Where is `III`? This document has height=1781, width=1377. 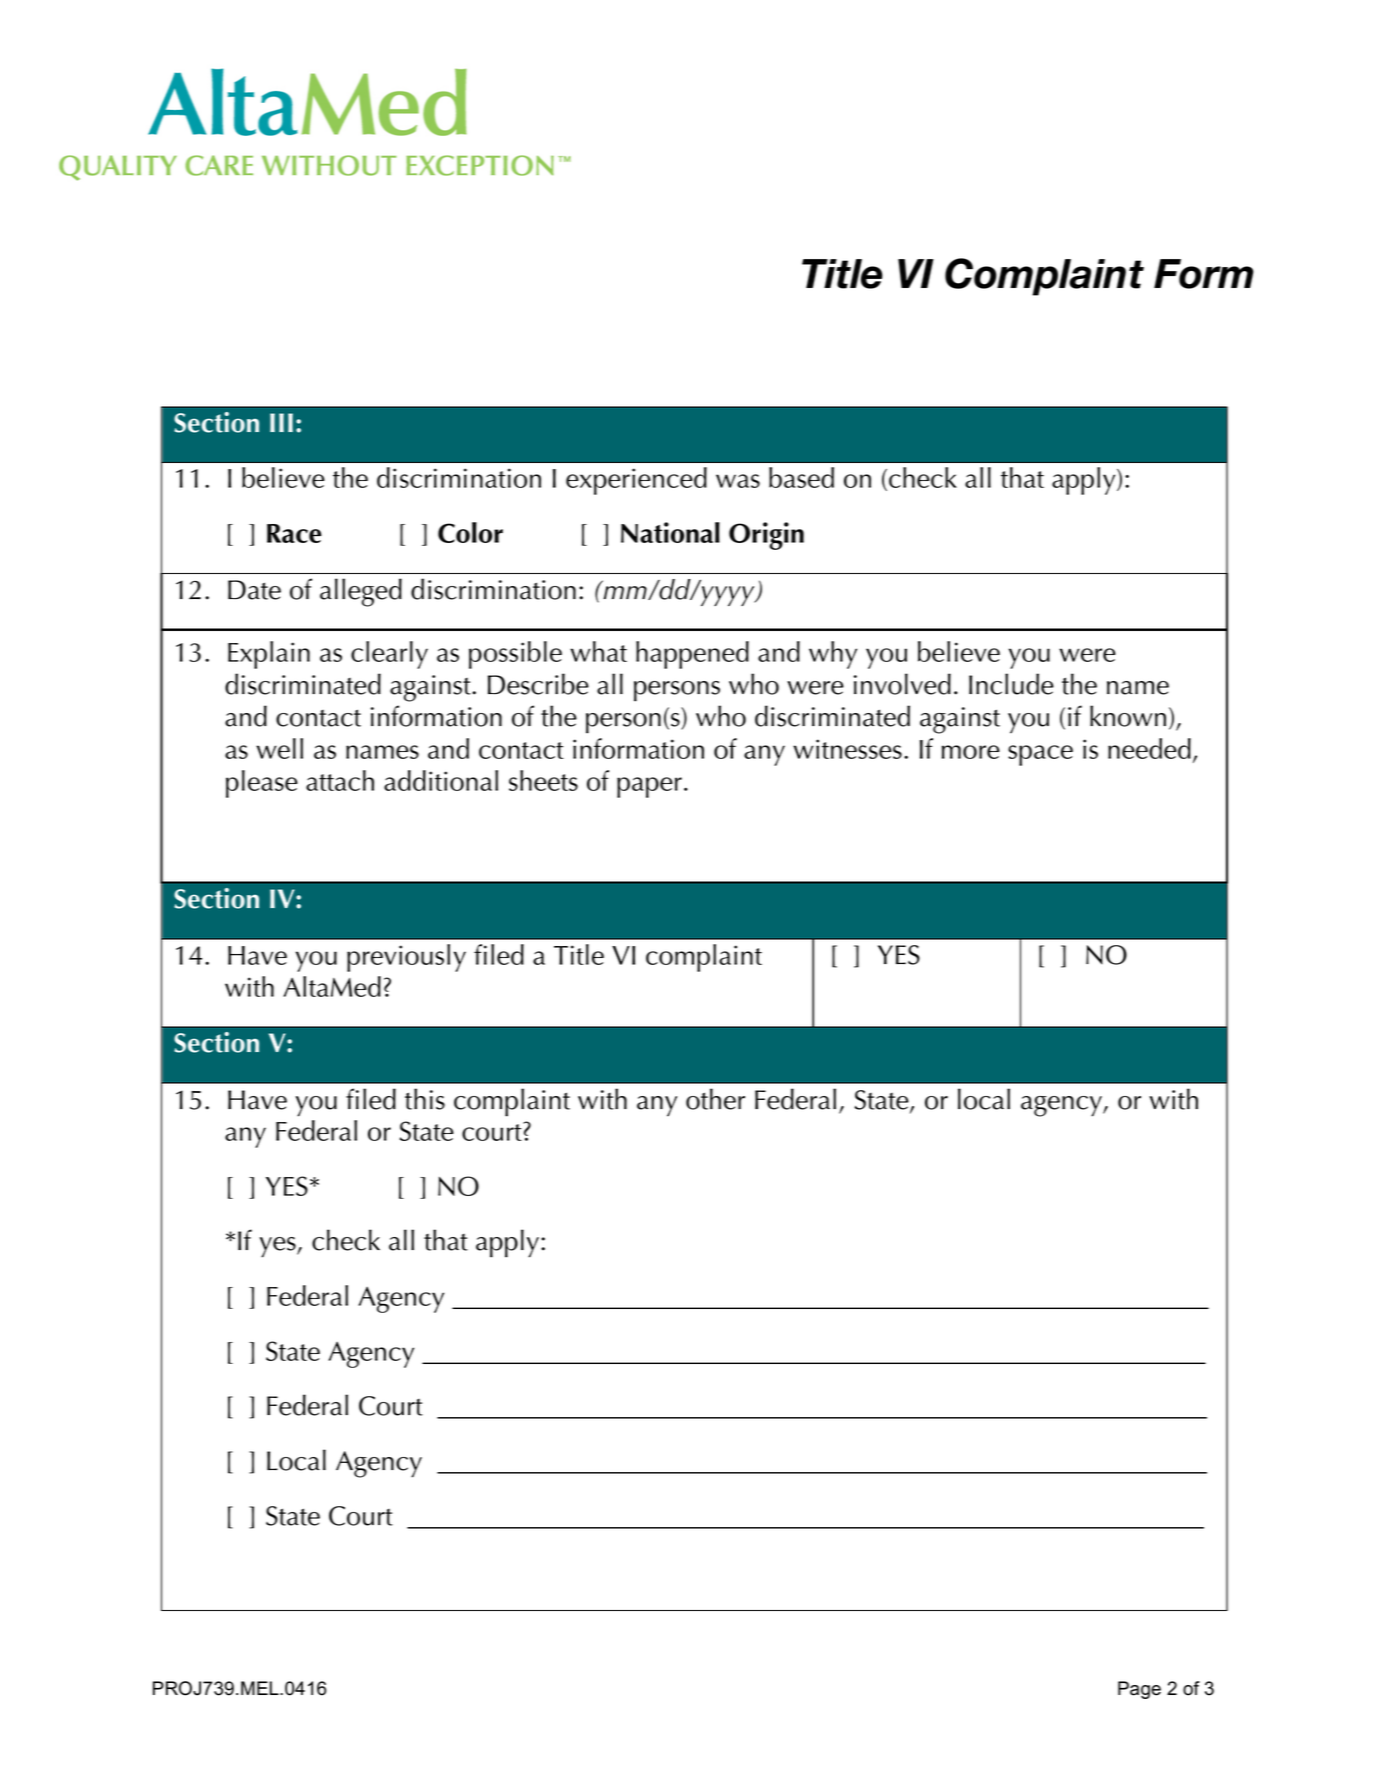 III is located at coordinates (281, 422).
